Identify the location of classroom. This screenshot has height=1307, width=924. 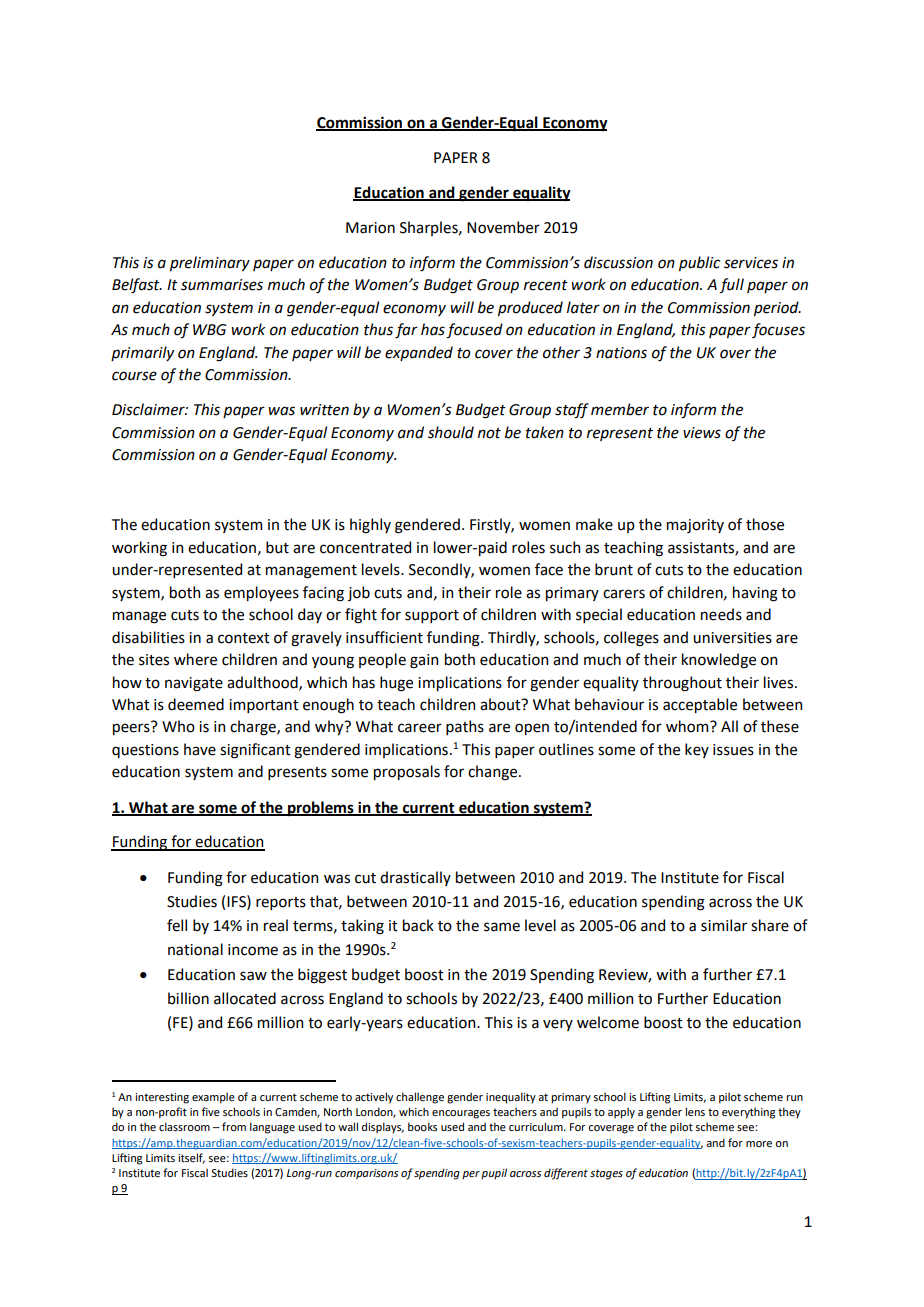
(184, 1126).
